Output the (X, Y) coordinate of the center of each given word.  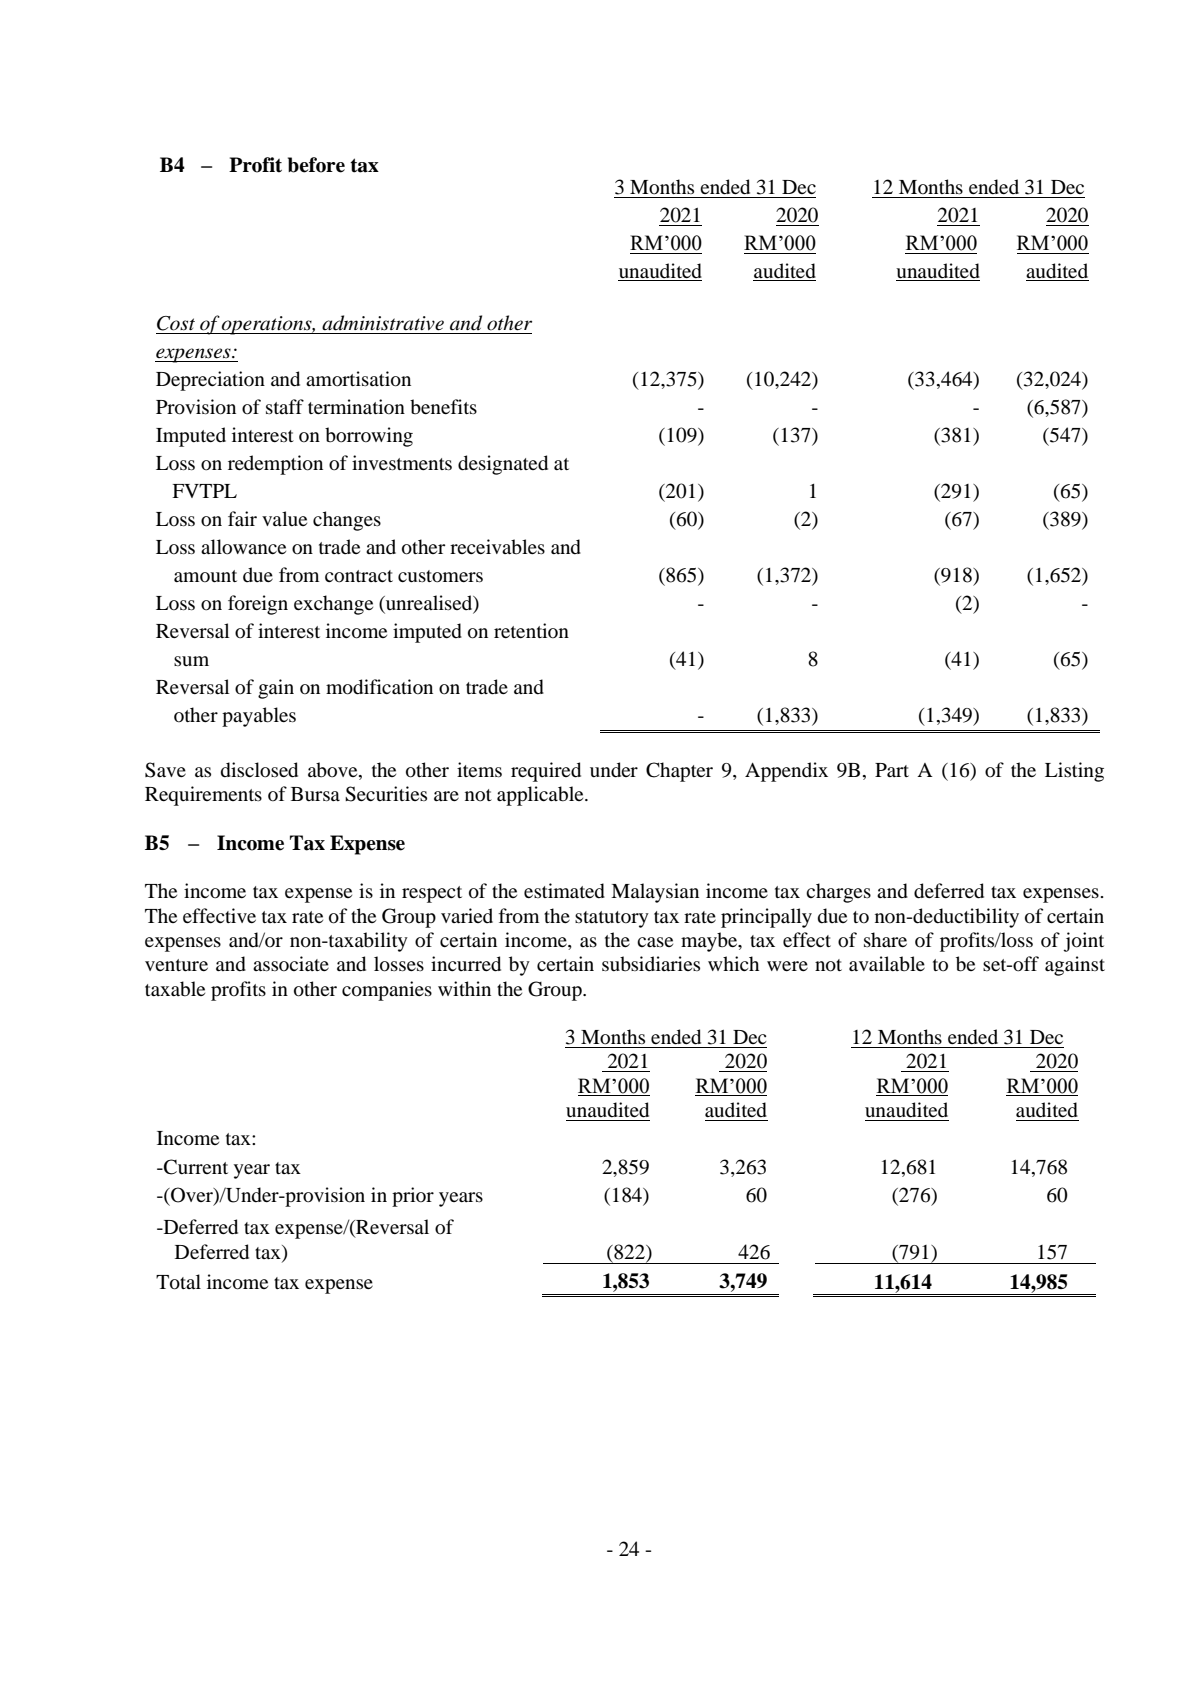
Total (178, 1282)
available (887, 964)
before (316, 165)
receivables (497, 547)
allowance (243, 547)
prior (413, 1197)
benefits (443, 407)
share (885, 939)
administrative (383, 323)
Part (892, 770)
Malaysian (655, 893)
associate (291, 963)
